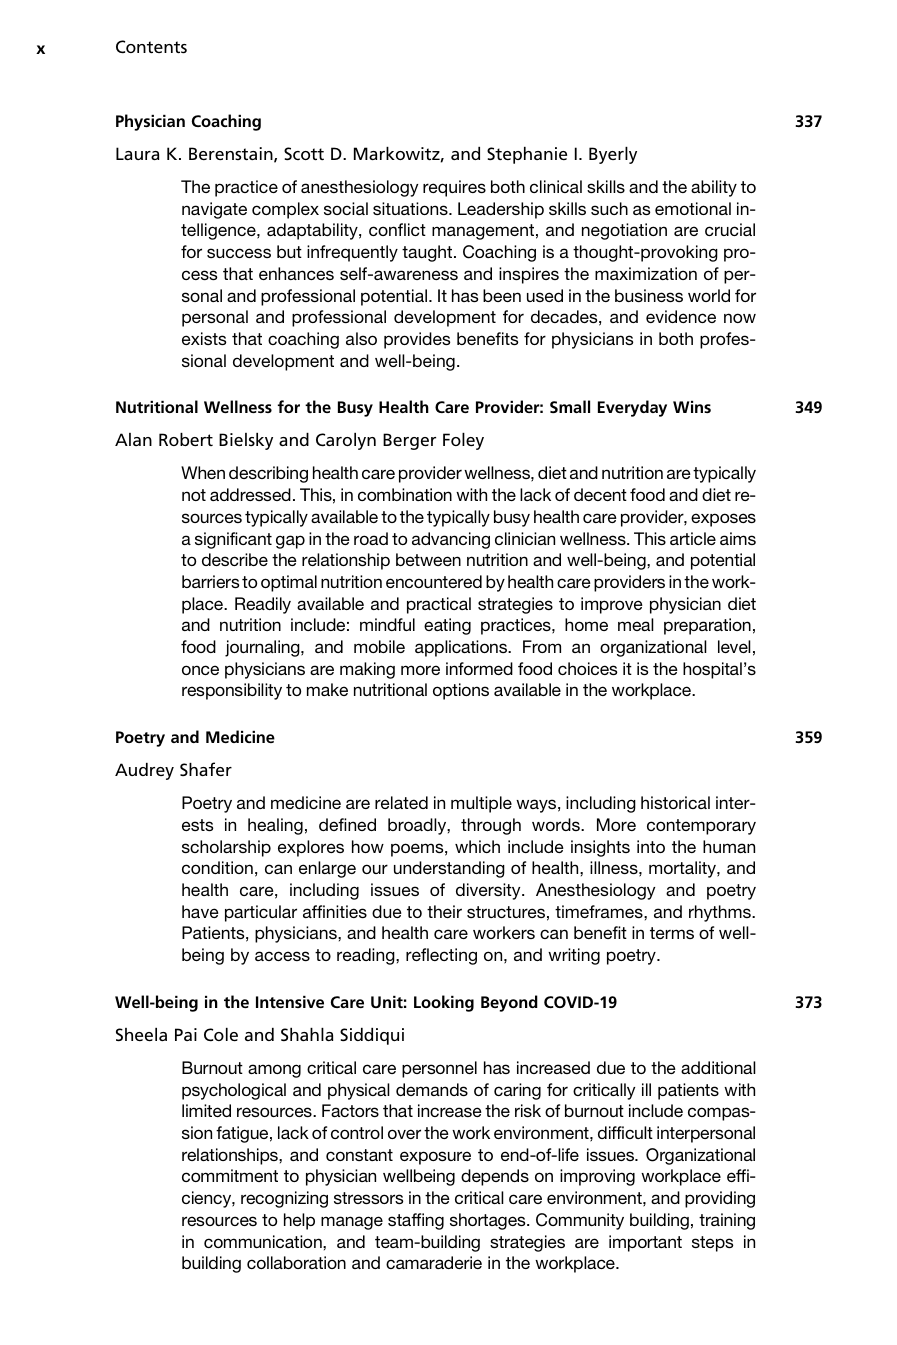 The height and width of the image is (1345, 897). What do you see at coordinates (463, 441) in the image?
I see `Foley` at bounding box center [463, 441].
